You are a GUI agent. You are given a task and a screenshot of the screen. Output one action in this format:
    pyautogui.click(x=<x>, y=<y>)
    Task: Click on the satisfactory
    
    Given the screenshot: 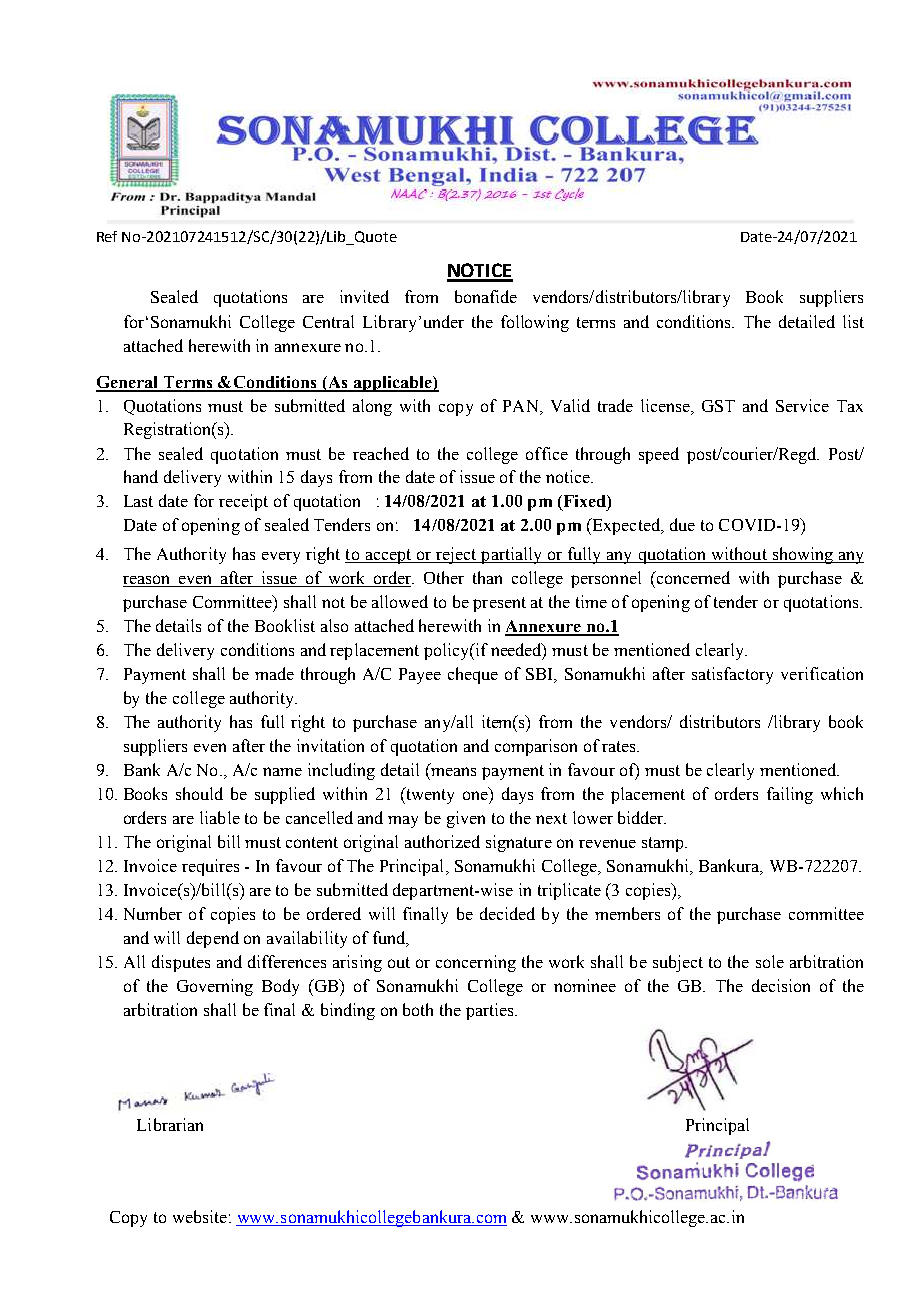 What is the action you would take?
    pyautogui.click(x=732, y=675)
